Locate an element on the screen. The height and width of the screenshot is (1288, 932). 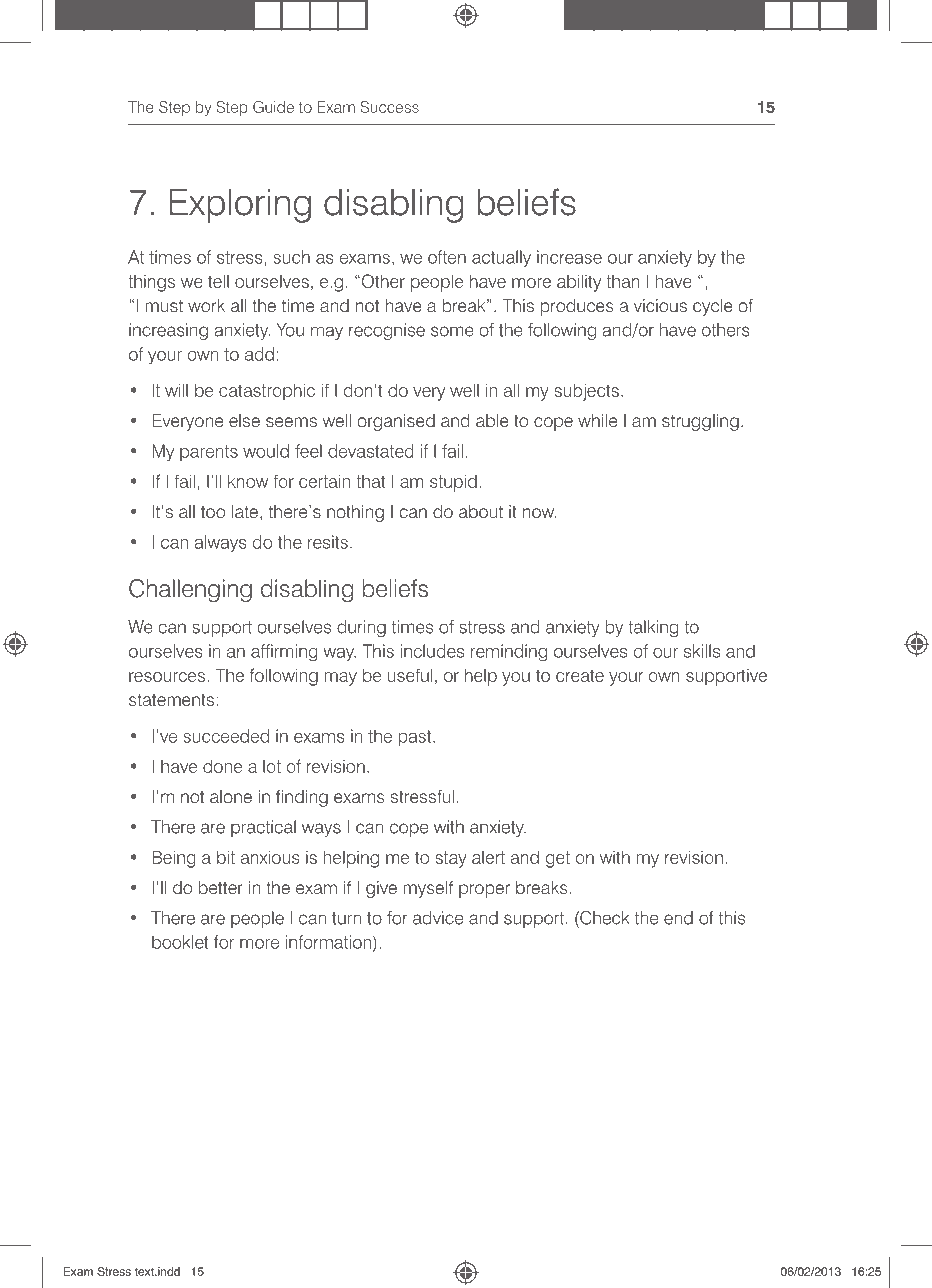
increase is located at coordinates (569, 257).
